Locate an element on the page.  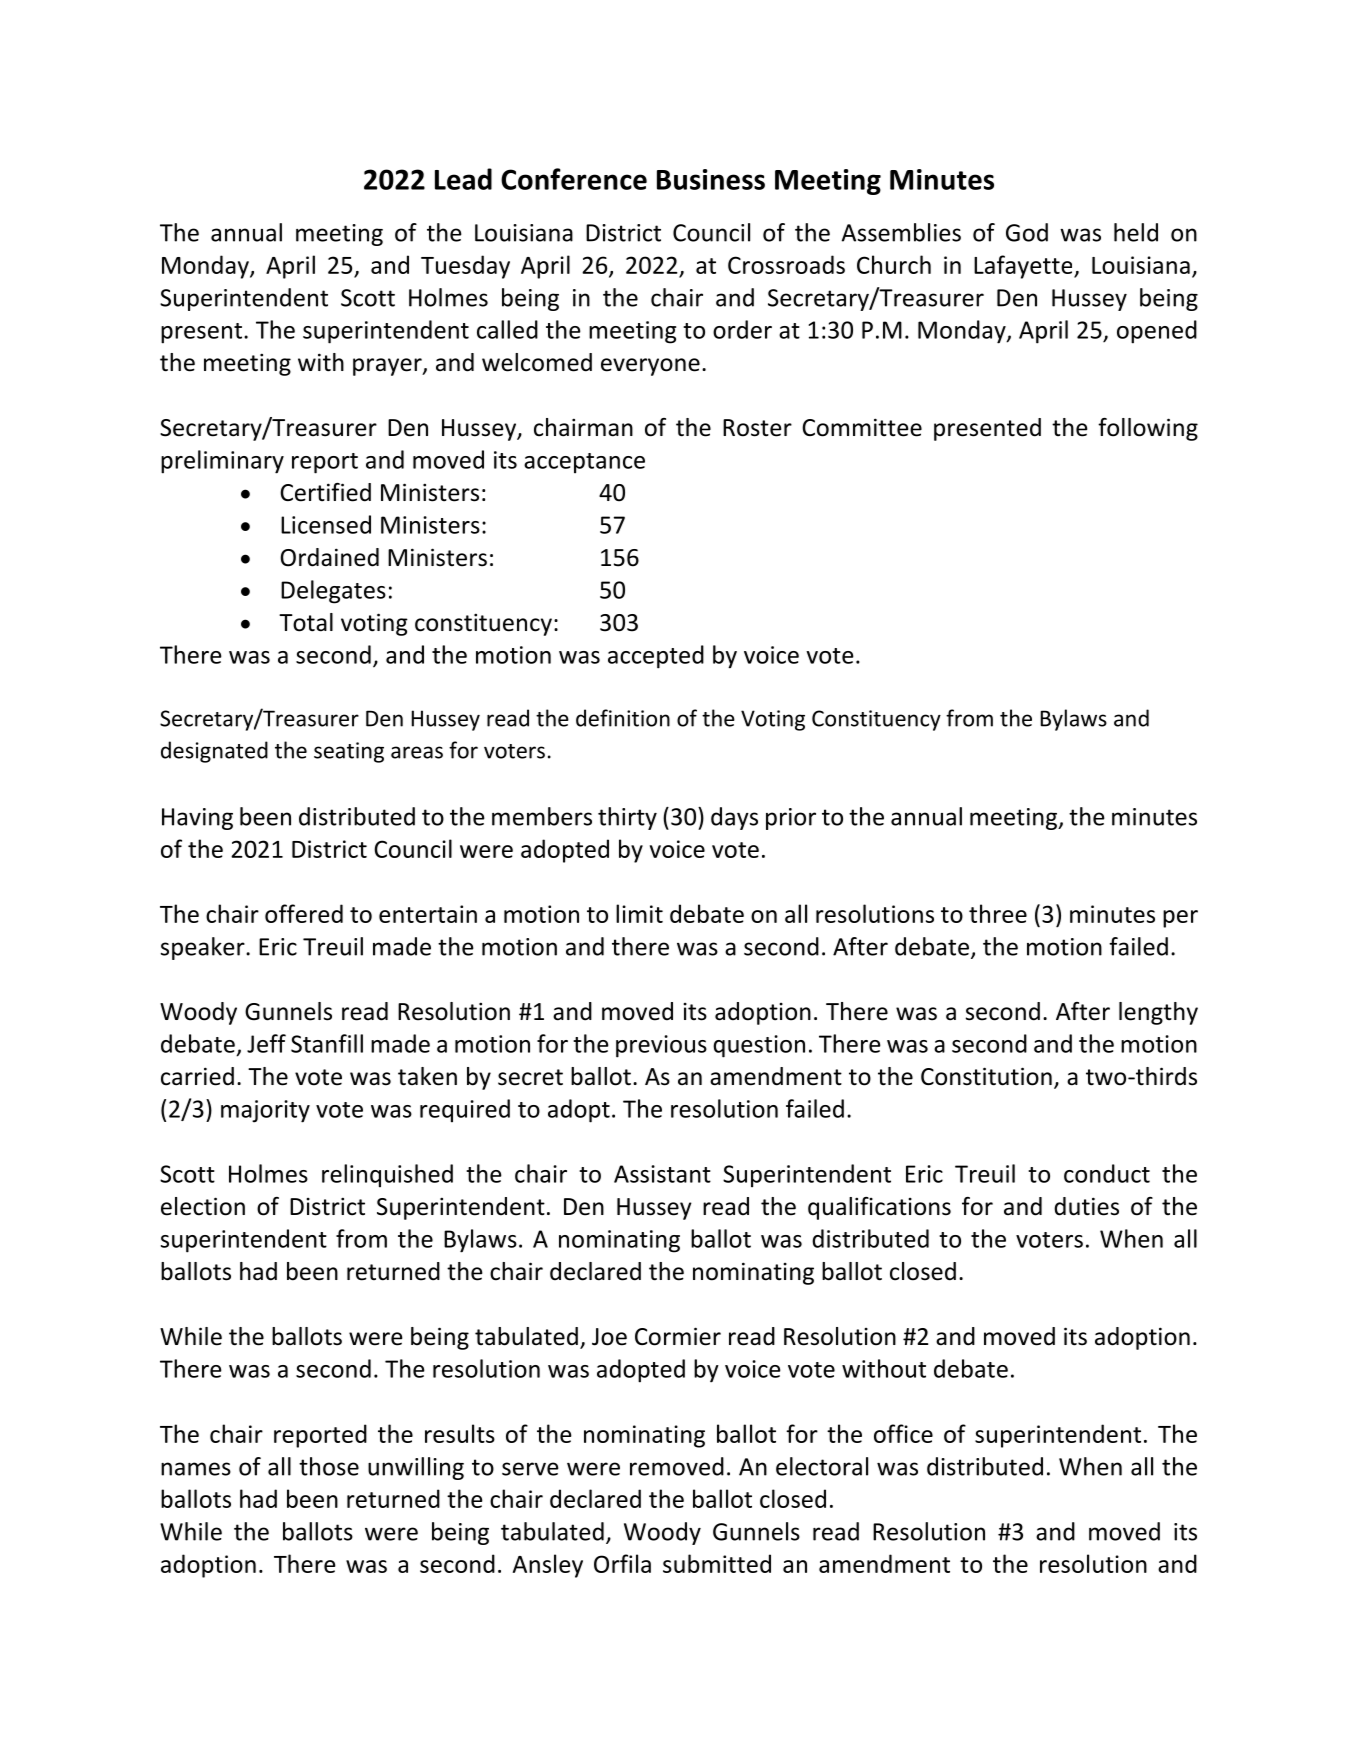
submitted is located at coordinates (717, 1563).
